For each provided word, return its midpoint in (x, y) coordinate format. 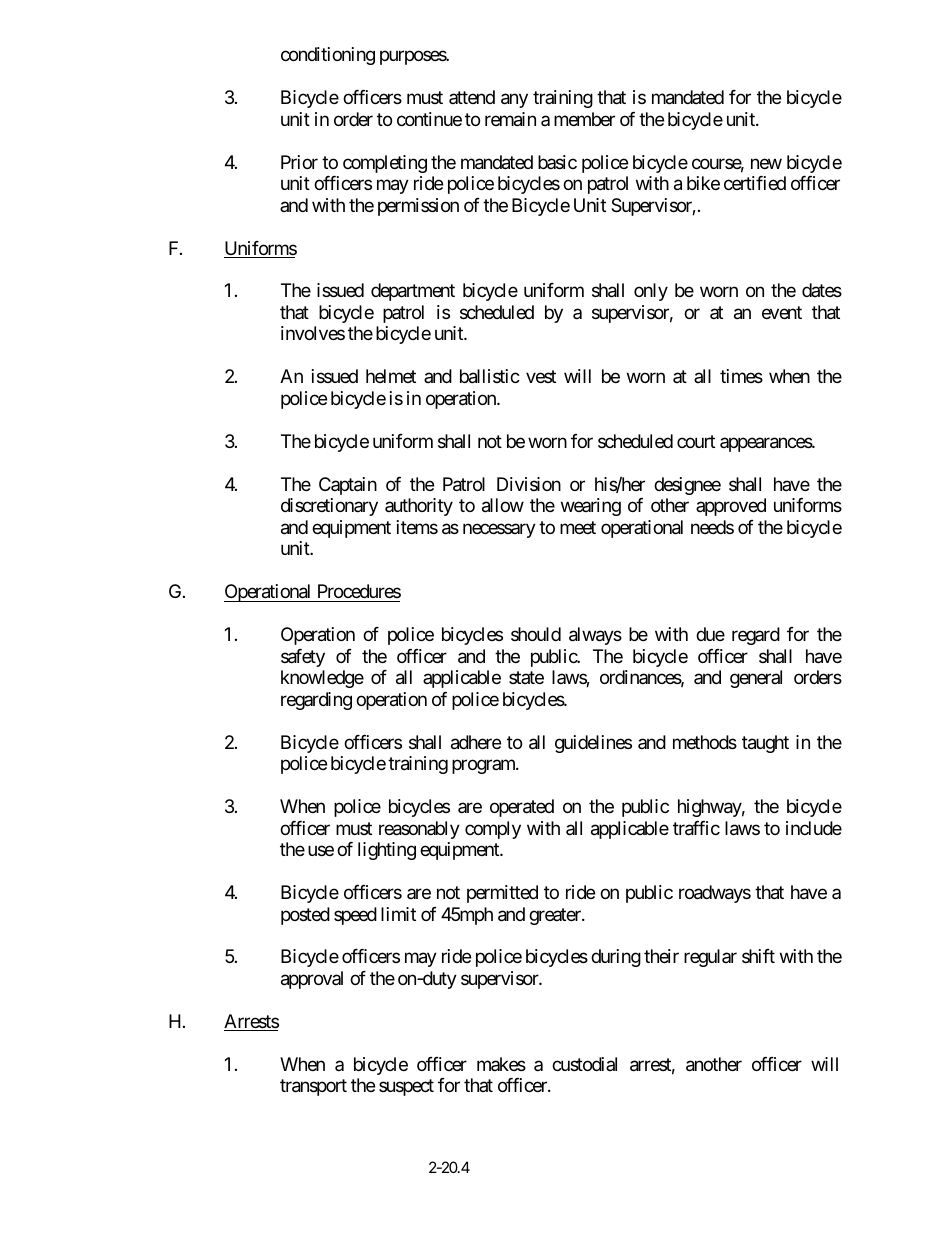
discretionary (329, 507)
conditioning (328, 56)
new (766, 163)
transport (313, 1088)
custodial (584, 1064)
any (514, 101)
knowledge (322, 679)
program (484, 767)
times (741, 376)
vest (541, 377)
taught (765, 744)
